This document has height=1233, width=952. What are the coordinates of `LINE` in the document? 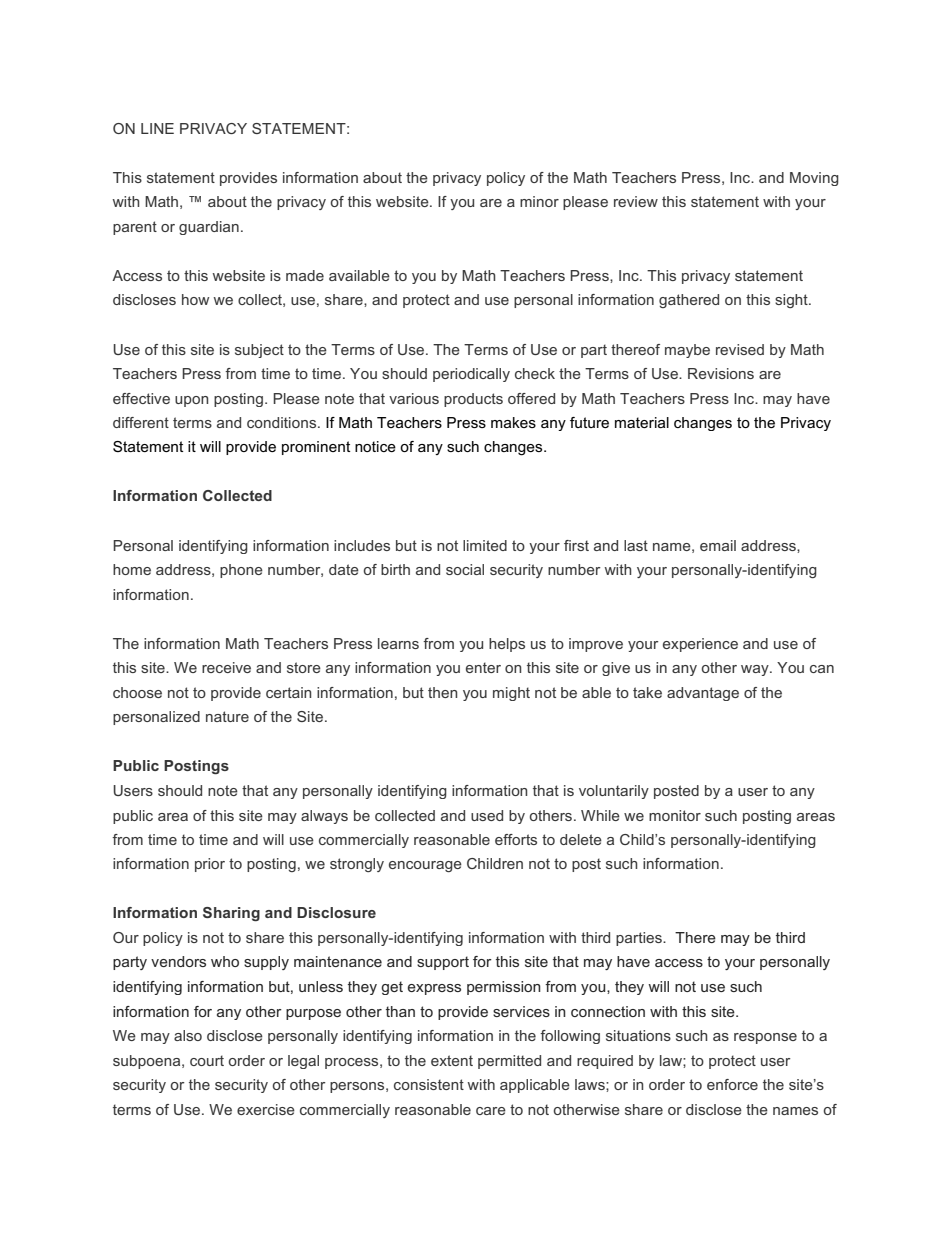 It's located at (157, 128).
